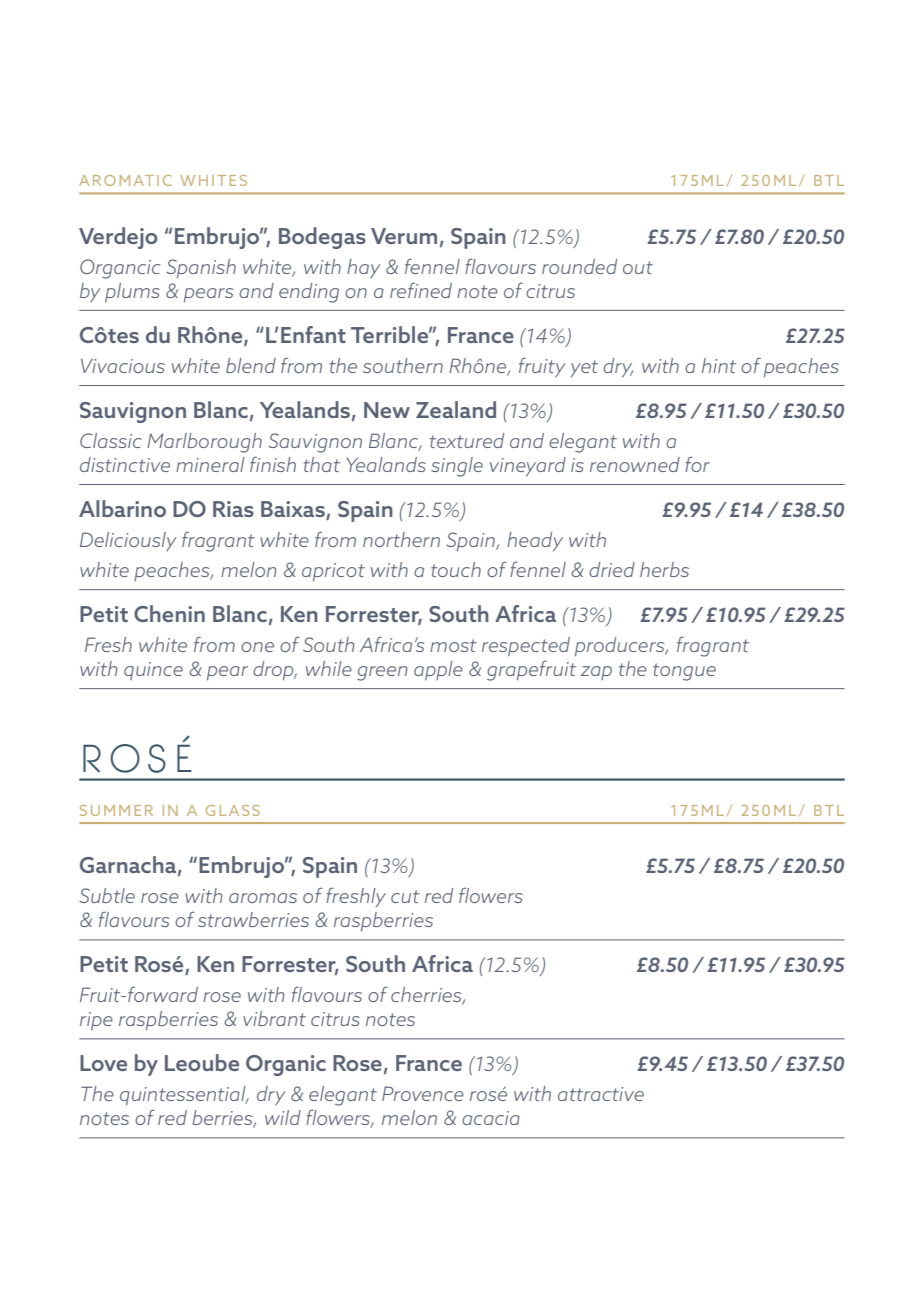  I want to click on cut, so click(405, 896).
